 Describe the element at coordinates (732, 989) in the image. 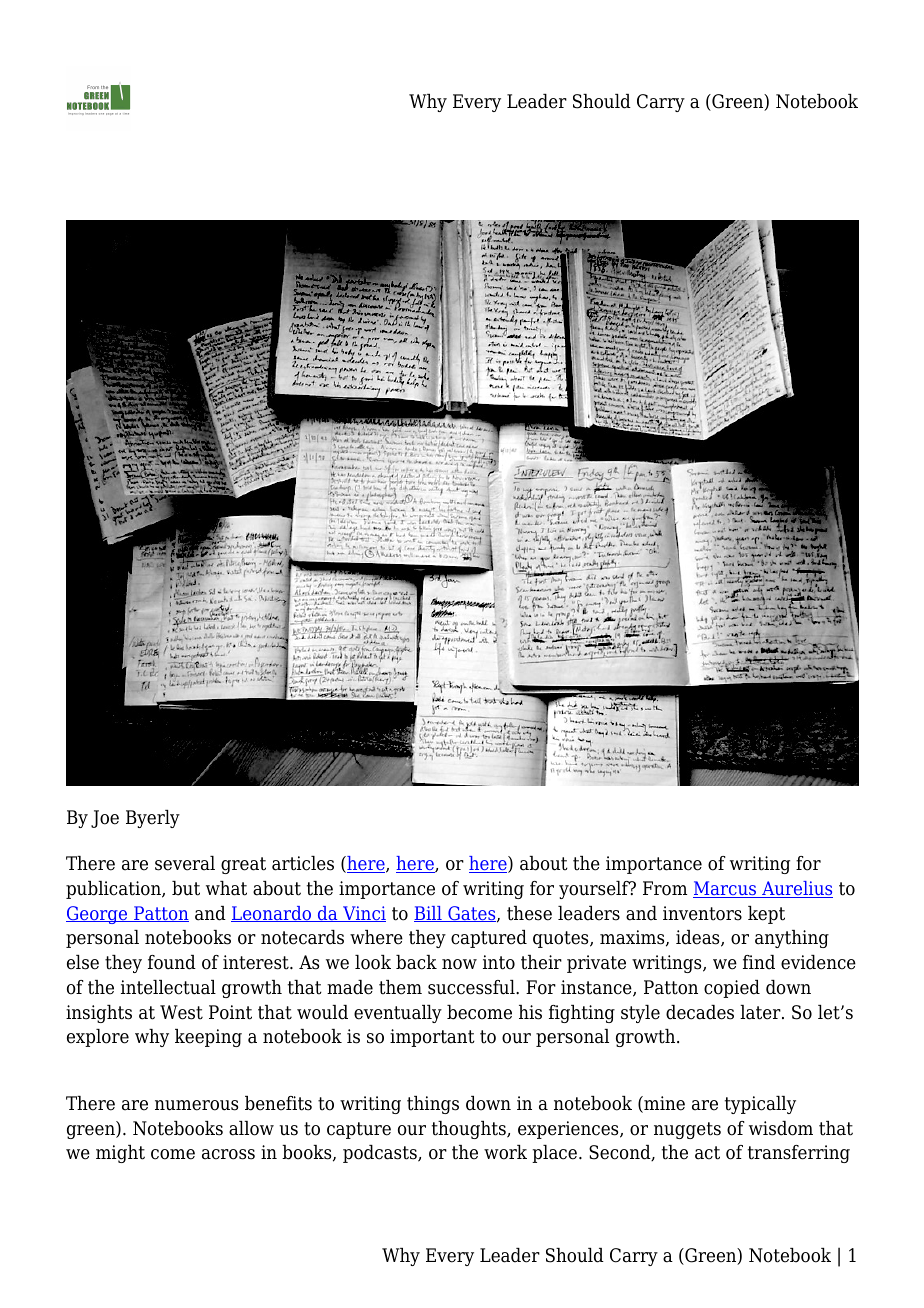

I see `copied` at that location.
